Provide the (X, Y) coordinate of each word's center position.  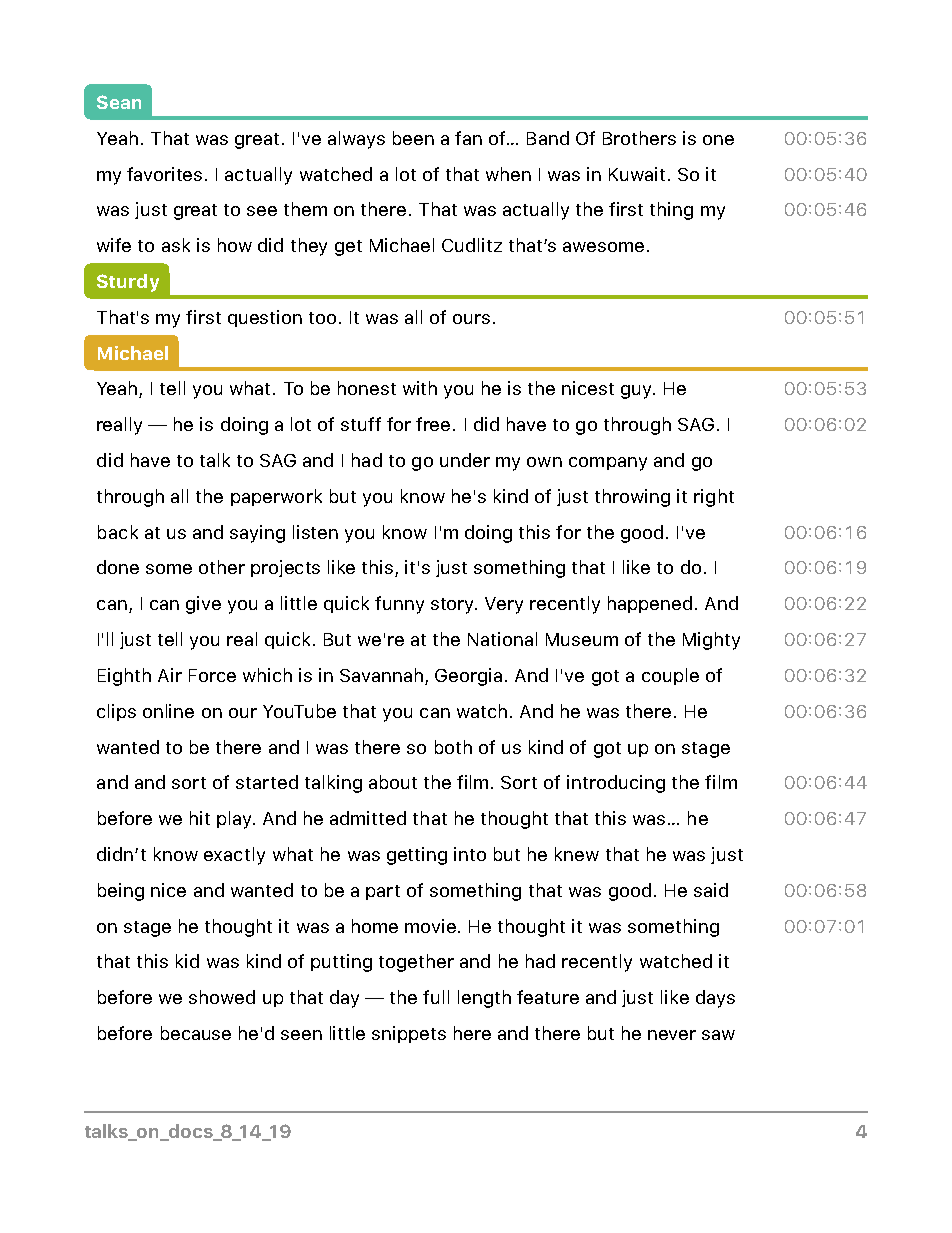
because (196, 1033)
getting (417, 856)
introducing (616, 784)
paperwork (276, 497)
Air (170, 675)
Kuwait (637, 174)
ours (471, 319)
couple (670, 676)
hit (200, 818)
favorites (164, 174)
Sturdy (128, 283)
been (413, 138)
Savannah (383, 676)
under (465, 460)
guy (637, 392)
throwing (632, 498)
